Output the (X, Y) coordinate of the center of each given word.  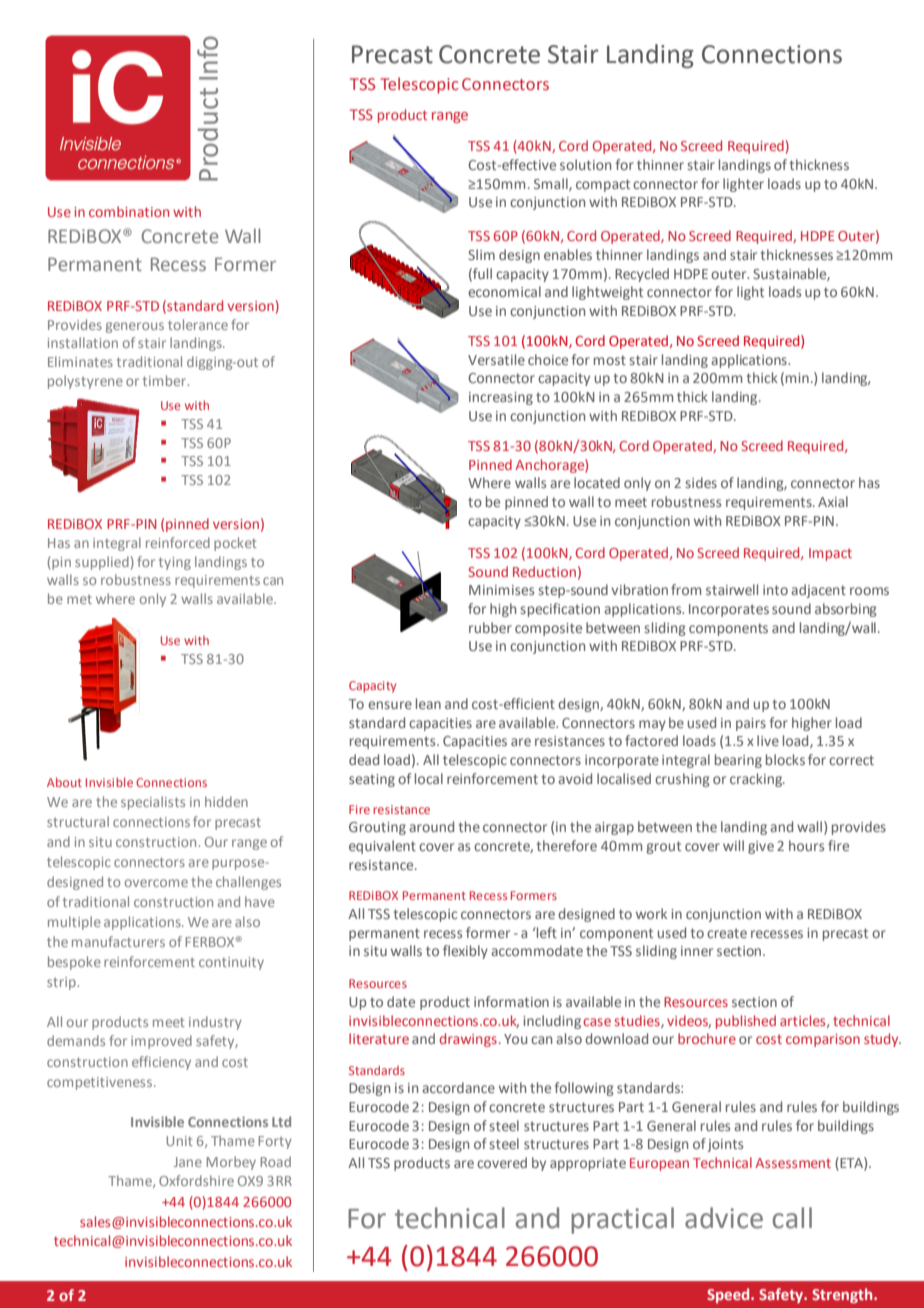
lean (428, 703)
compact (603, 185)
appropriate (588, 1164)
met (79, 599)
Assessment (793, 1163)
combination (129, 211)
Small (552, 184)
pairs (751, 724)
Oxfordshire (196, 1180)
